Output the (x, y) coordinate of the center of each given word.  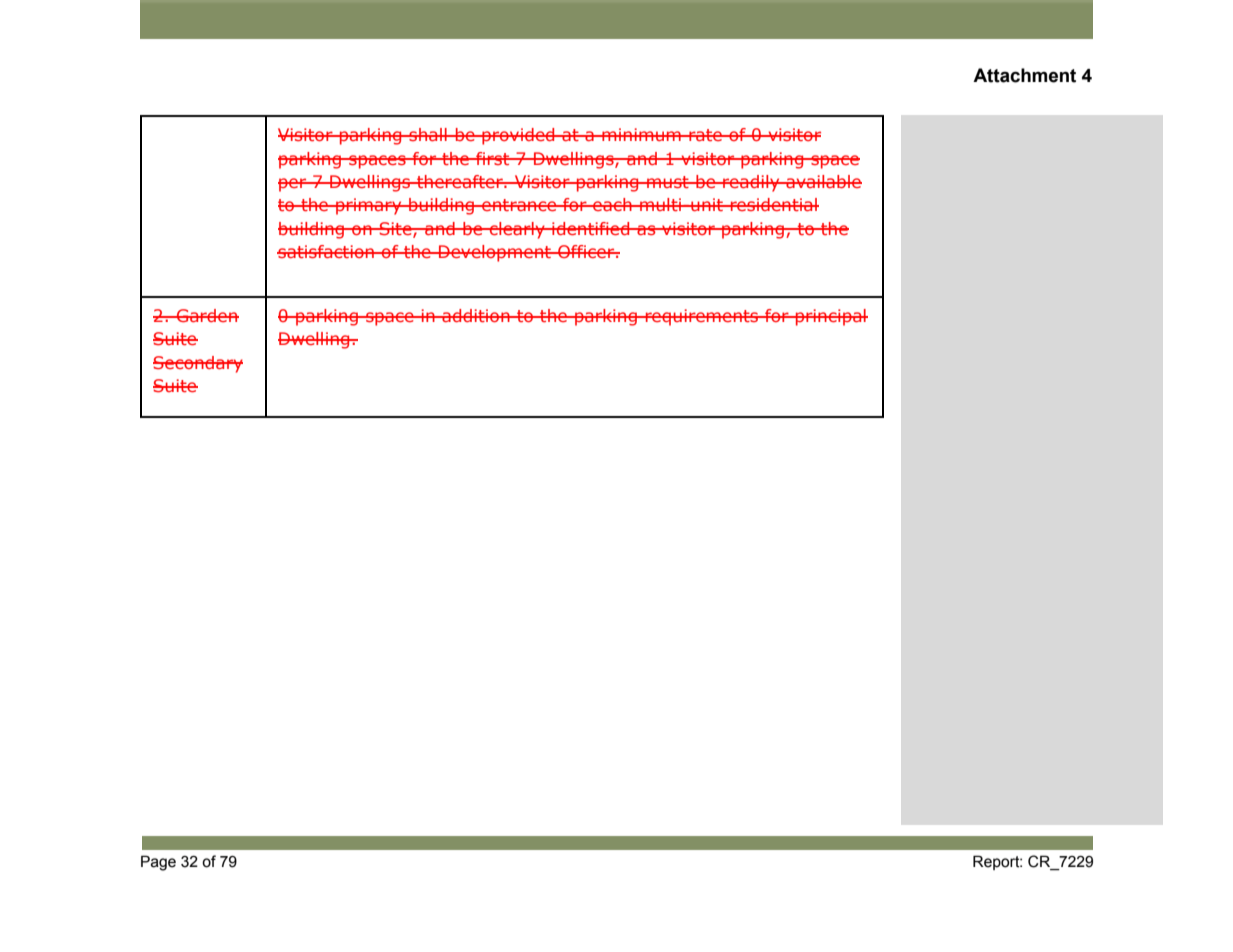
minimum (641, 134)
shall (428, 134)
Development (495, 253)
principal (831, 317)
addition (476, 315)
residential (773, 204)
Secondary (198, 364)
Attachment (1024, 75)
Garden (207, 315)
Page (158, 863)
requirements (702, 317)
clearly (517, 230)
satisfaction (326, 251)
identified (591, 228)
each (612, 204)
